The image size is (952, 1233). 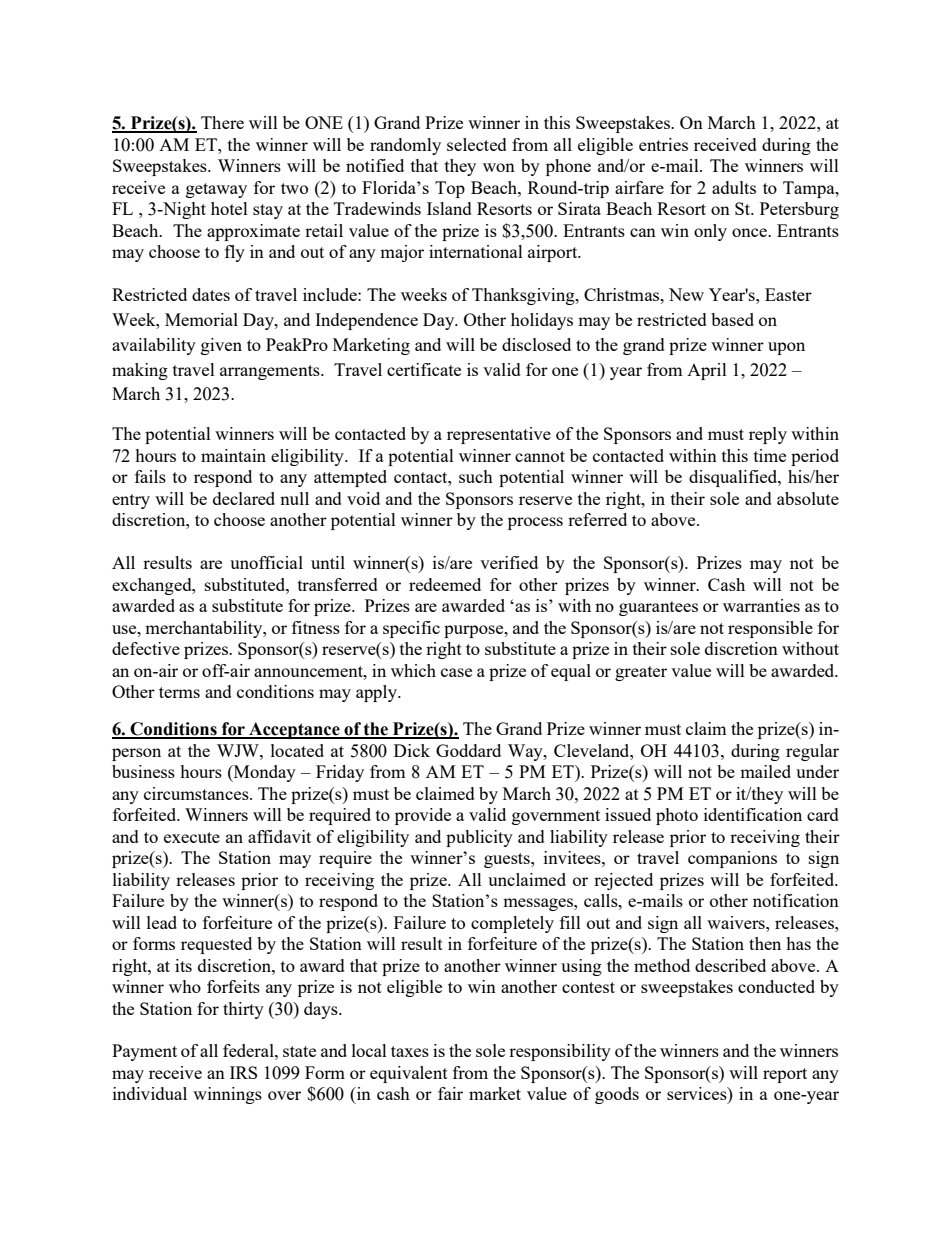 What do you see at coordinates (812, 752) in the page?
I see `regular` at bounding box center [812, 752].
